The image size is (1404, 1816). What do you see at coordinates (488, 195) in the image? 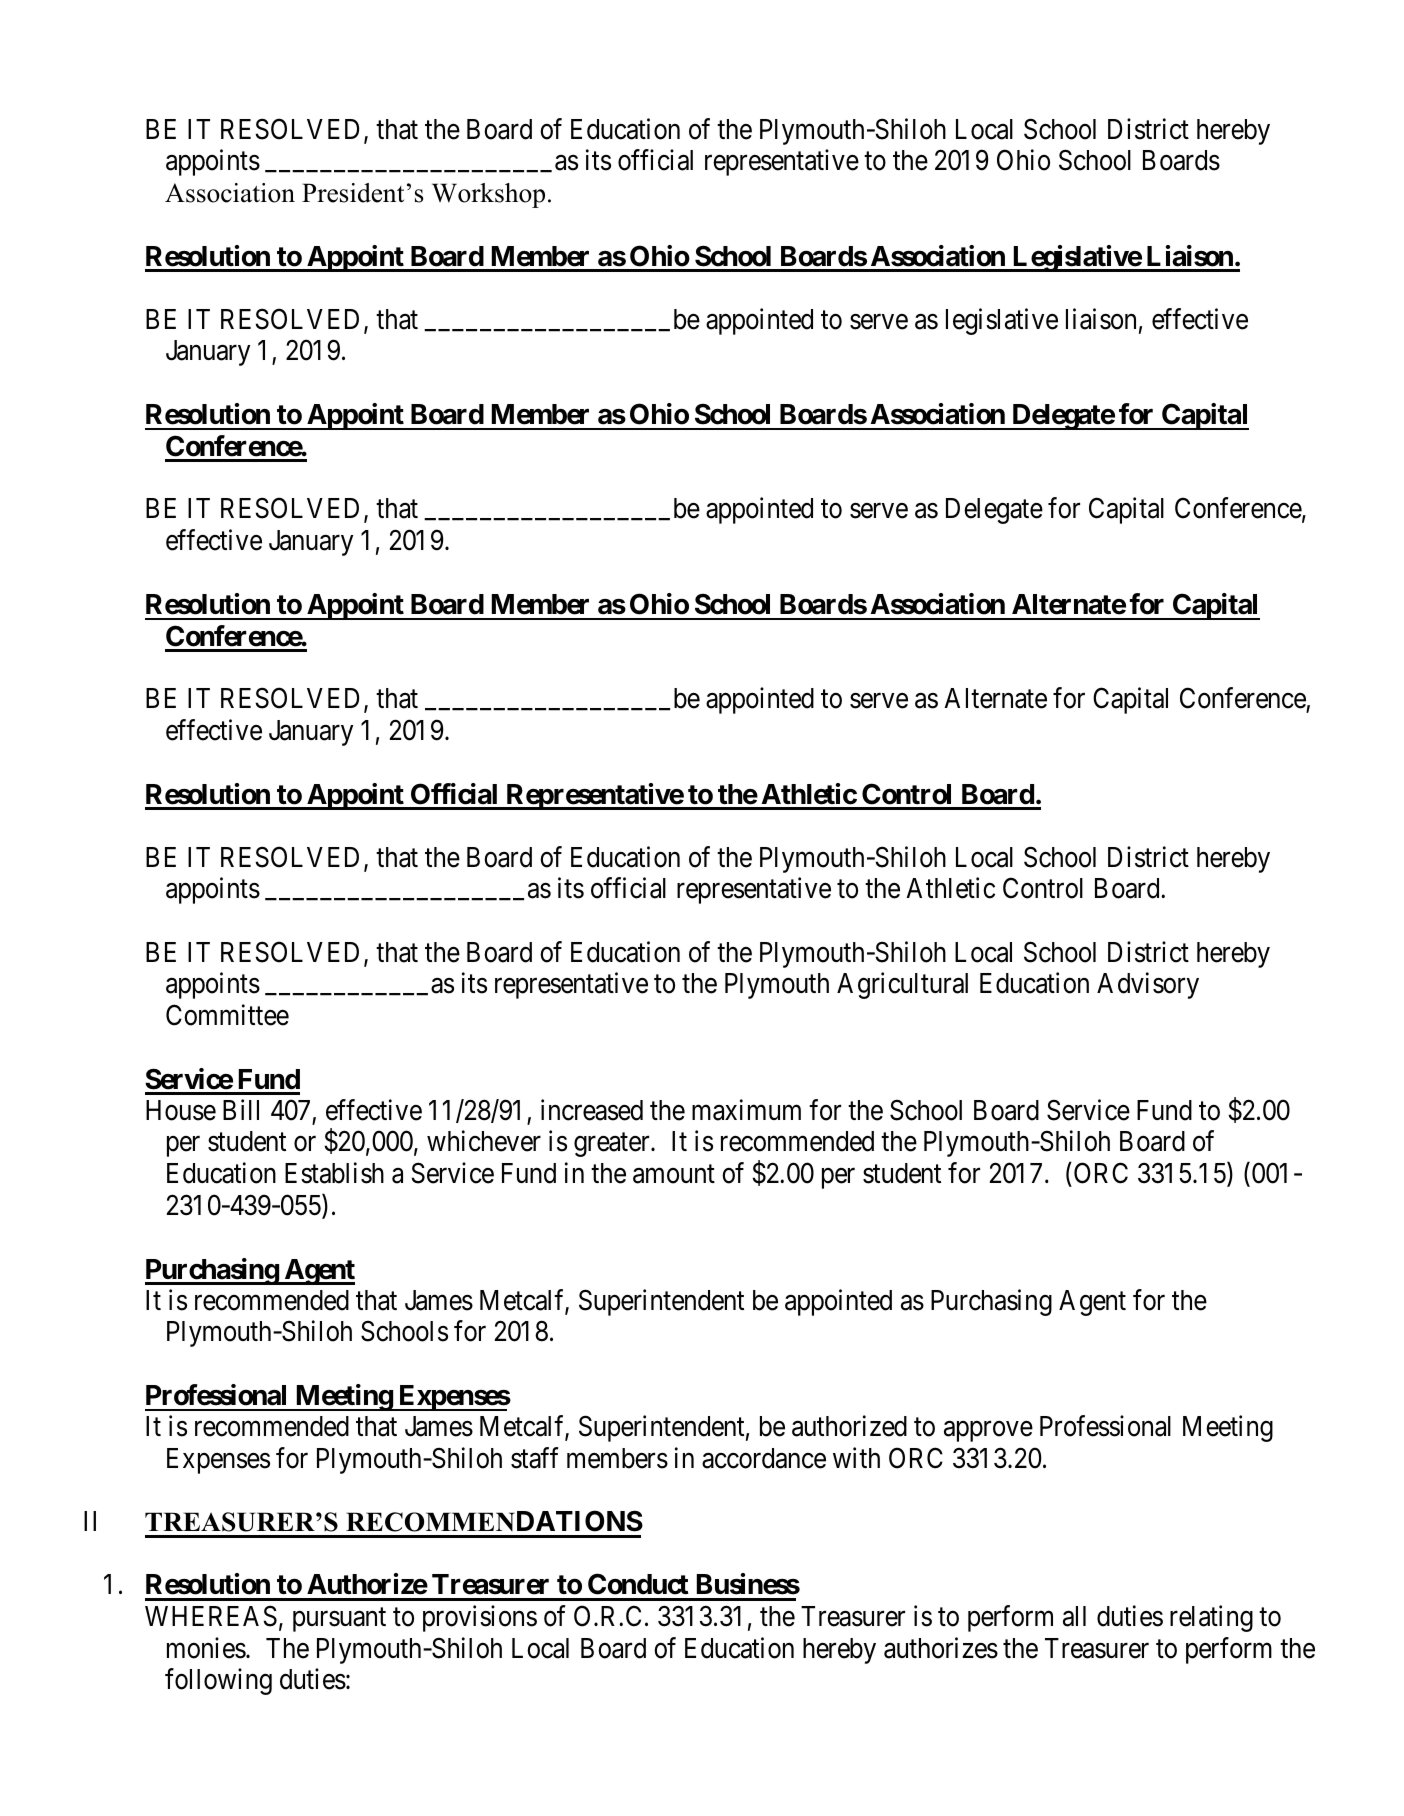
I see `Workshop` at bounding box center [488, 195].
